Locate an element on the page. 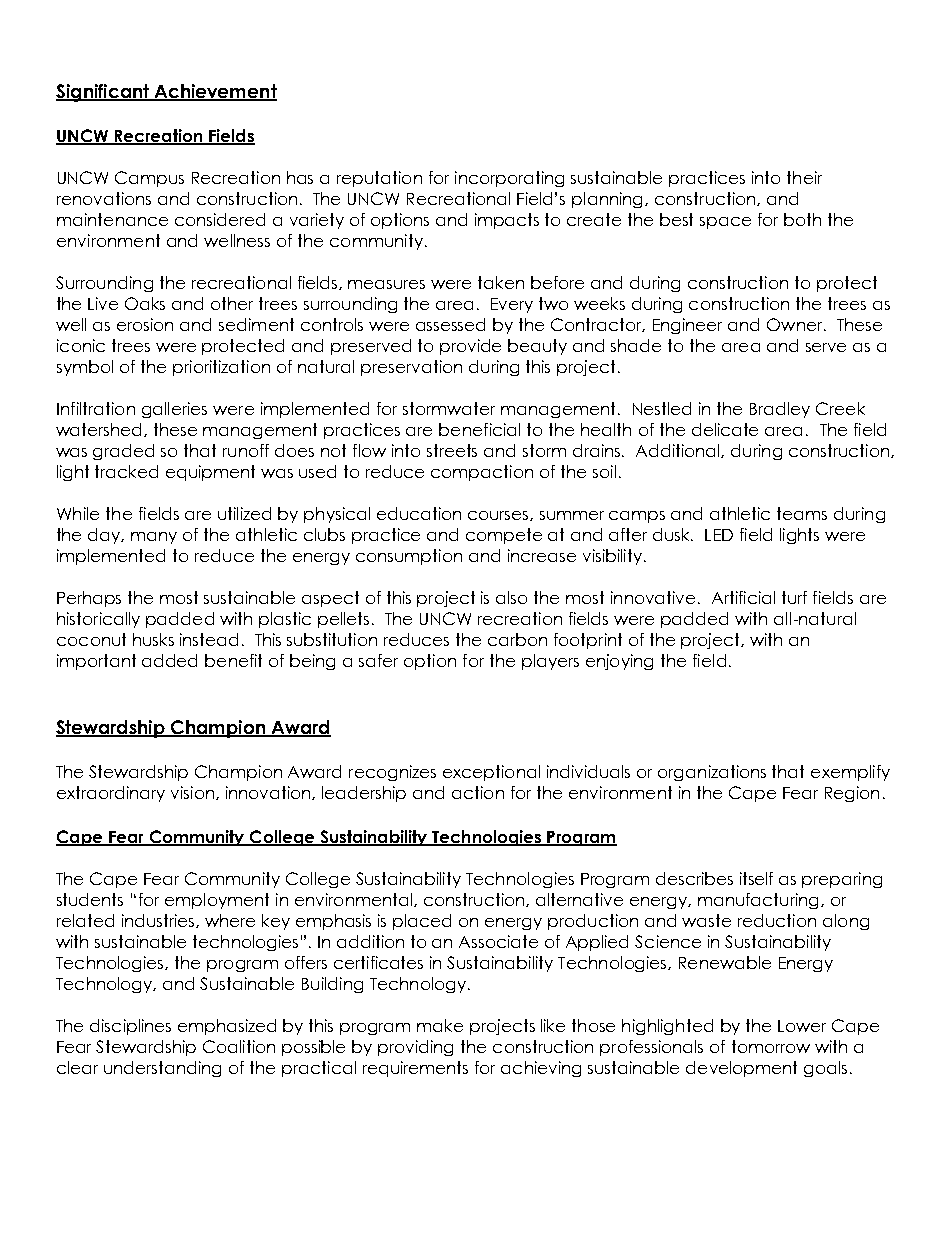 This document has height=1233, width=952. exceptional is located at coordinates (491, 773).
